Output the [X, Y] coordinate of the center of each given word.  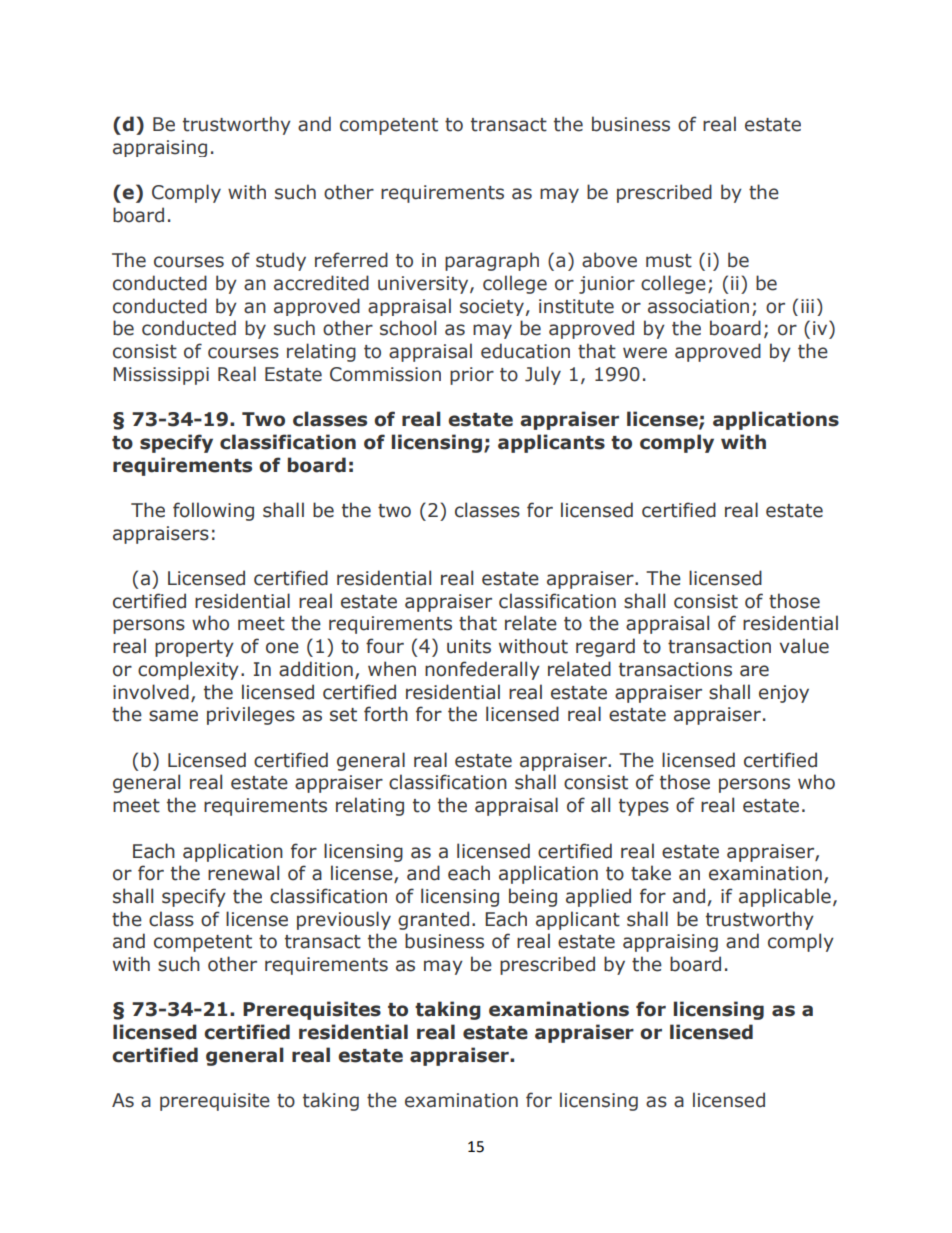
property [194, 648]
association [698, 306]
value [804, 646]
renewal [243, 873]
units [469, 646]
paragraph [492, 261]
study [281, 261]
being [533, 897]
